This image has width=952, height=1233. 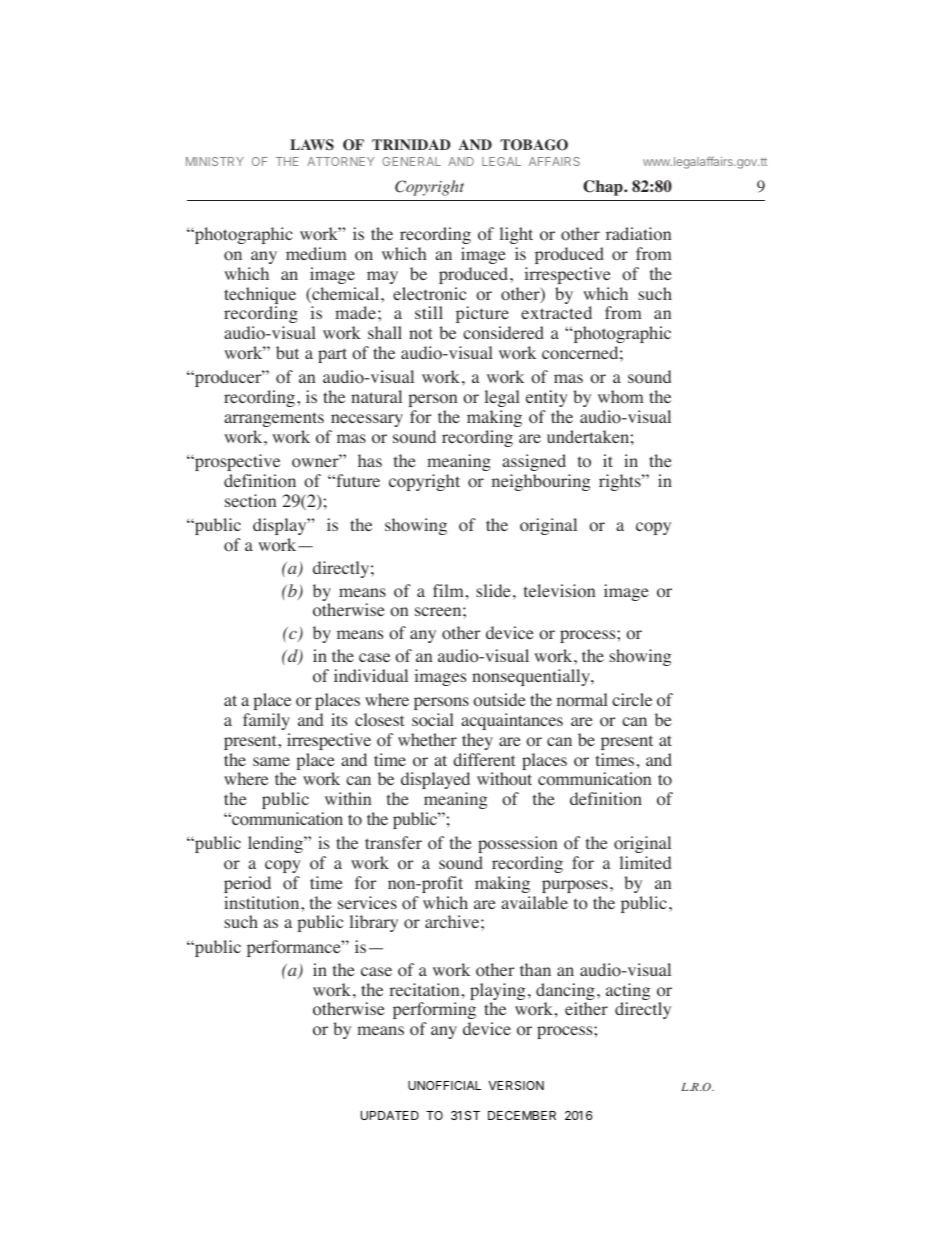 I want to click on film, so click(x=448, y=590).
